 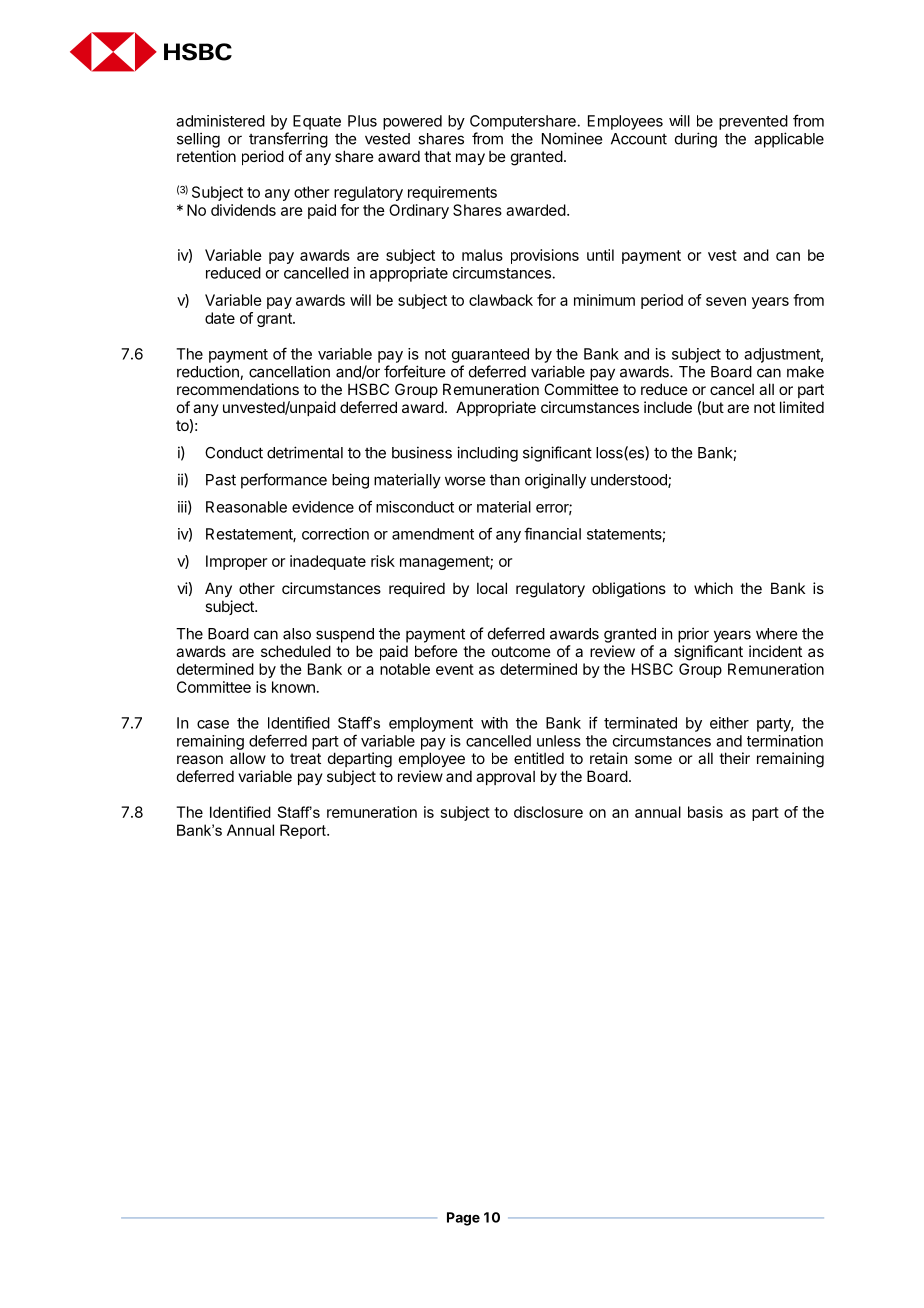 What do you see at coordinates (705, 812) in the screenshot?
I see `basis` at bounding box center [705, 812].
